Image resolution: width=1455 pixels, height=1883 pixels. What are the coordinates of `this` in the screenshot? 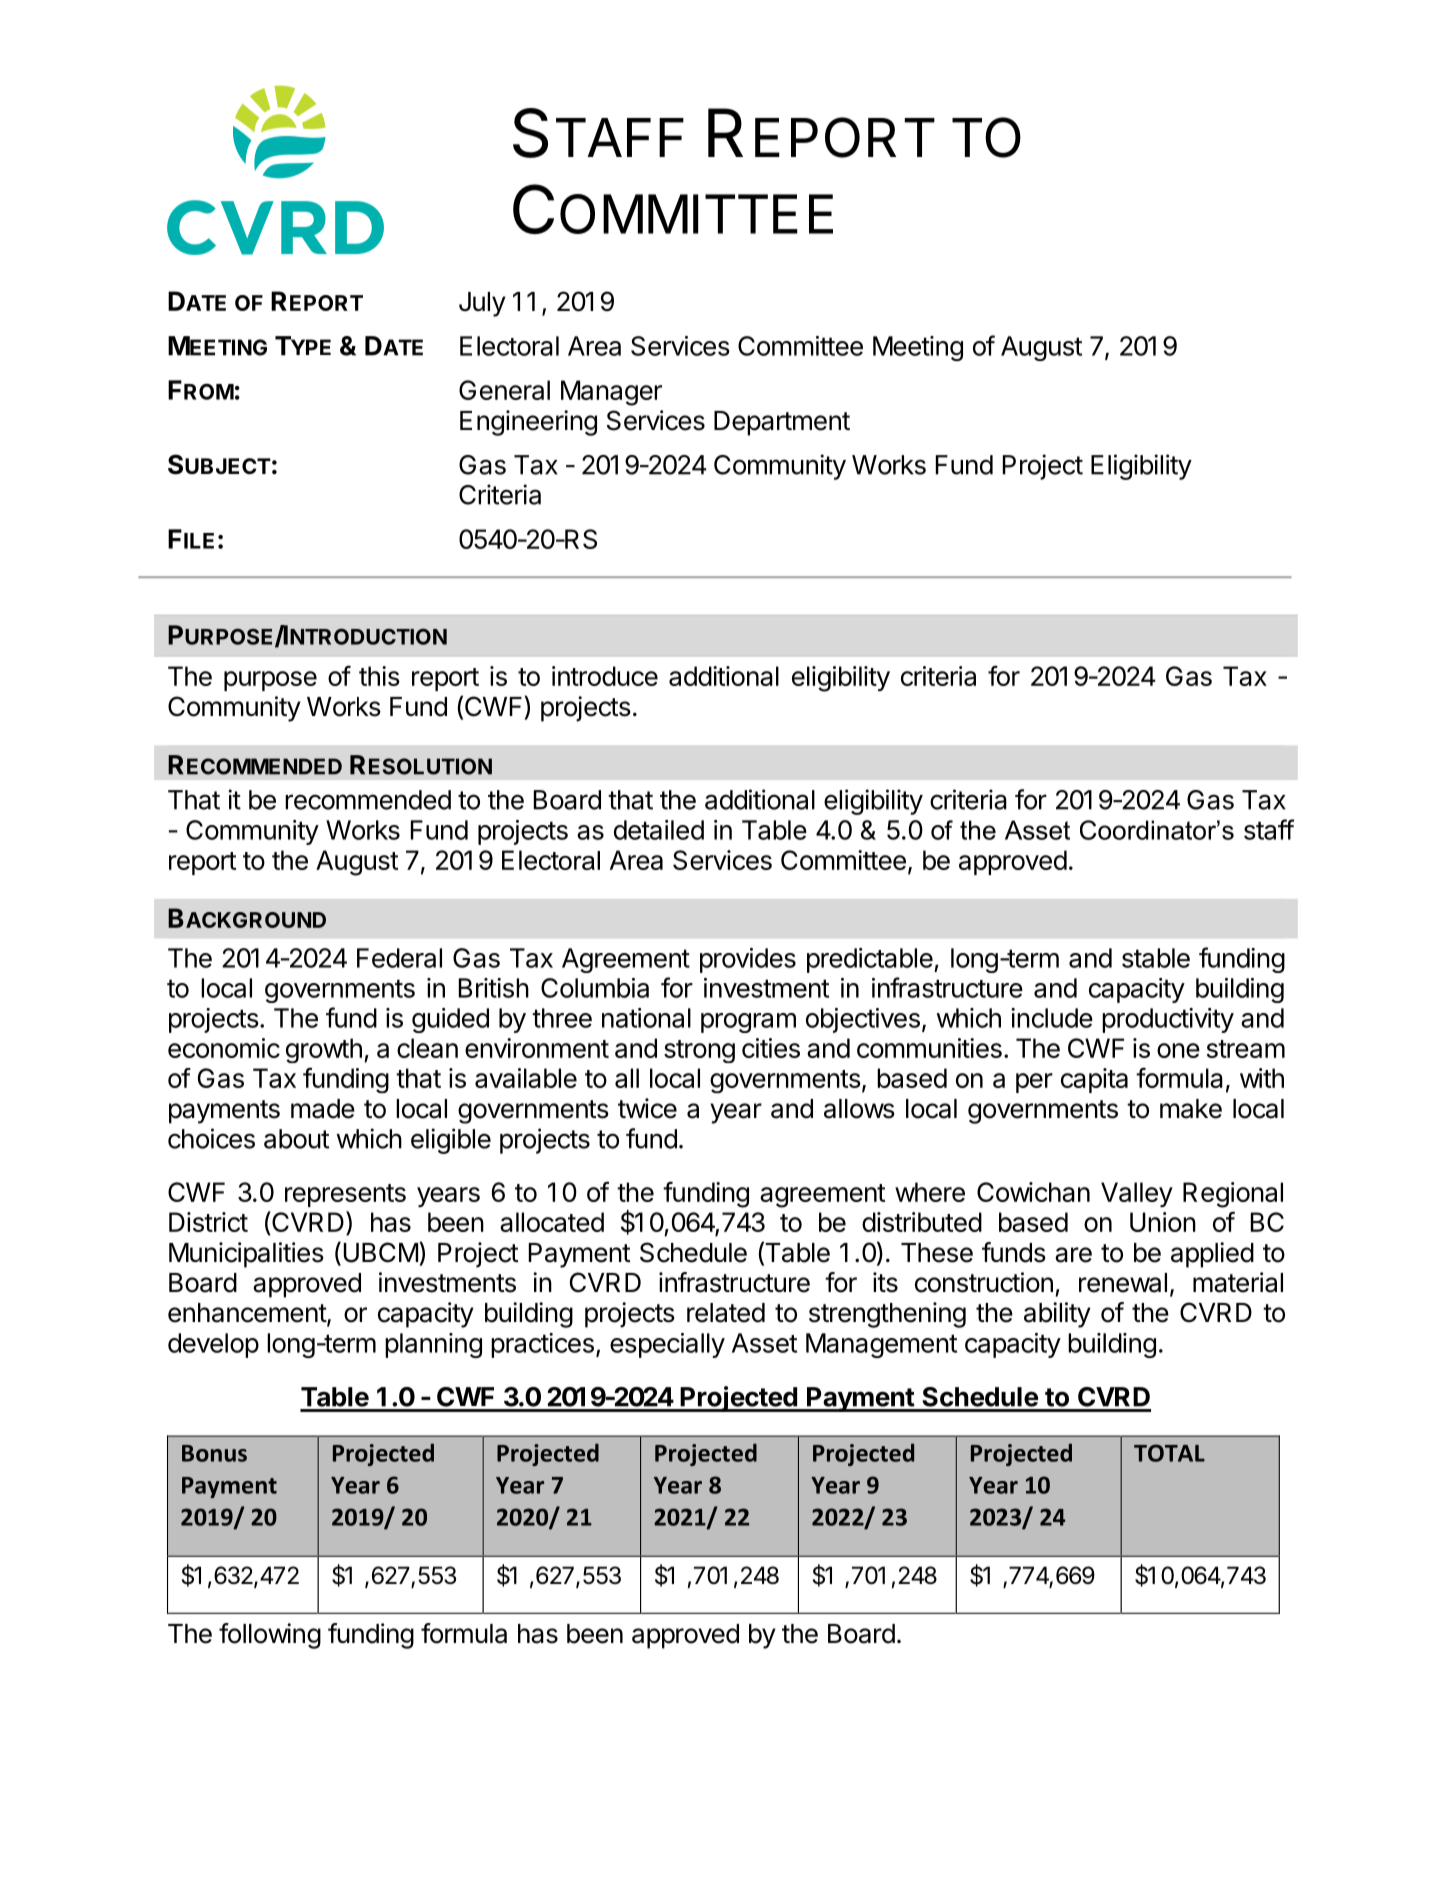 It's located at (379, 676).
